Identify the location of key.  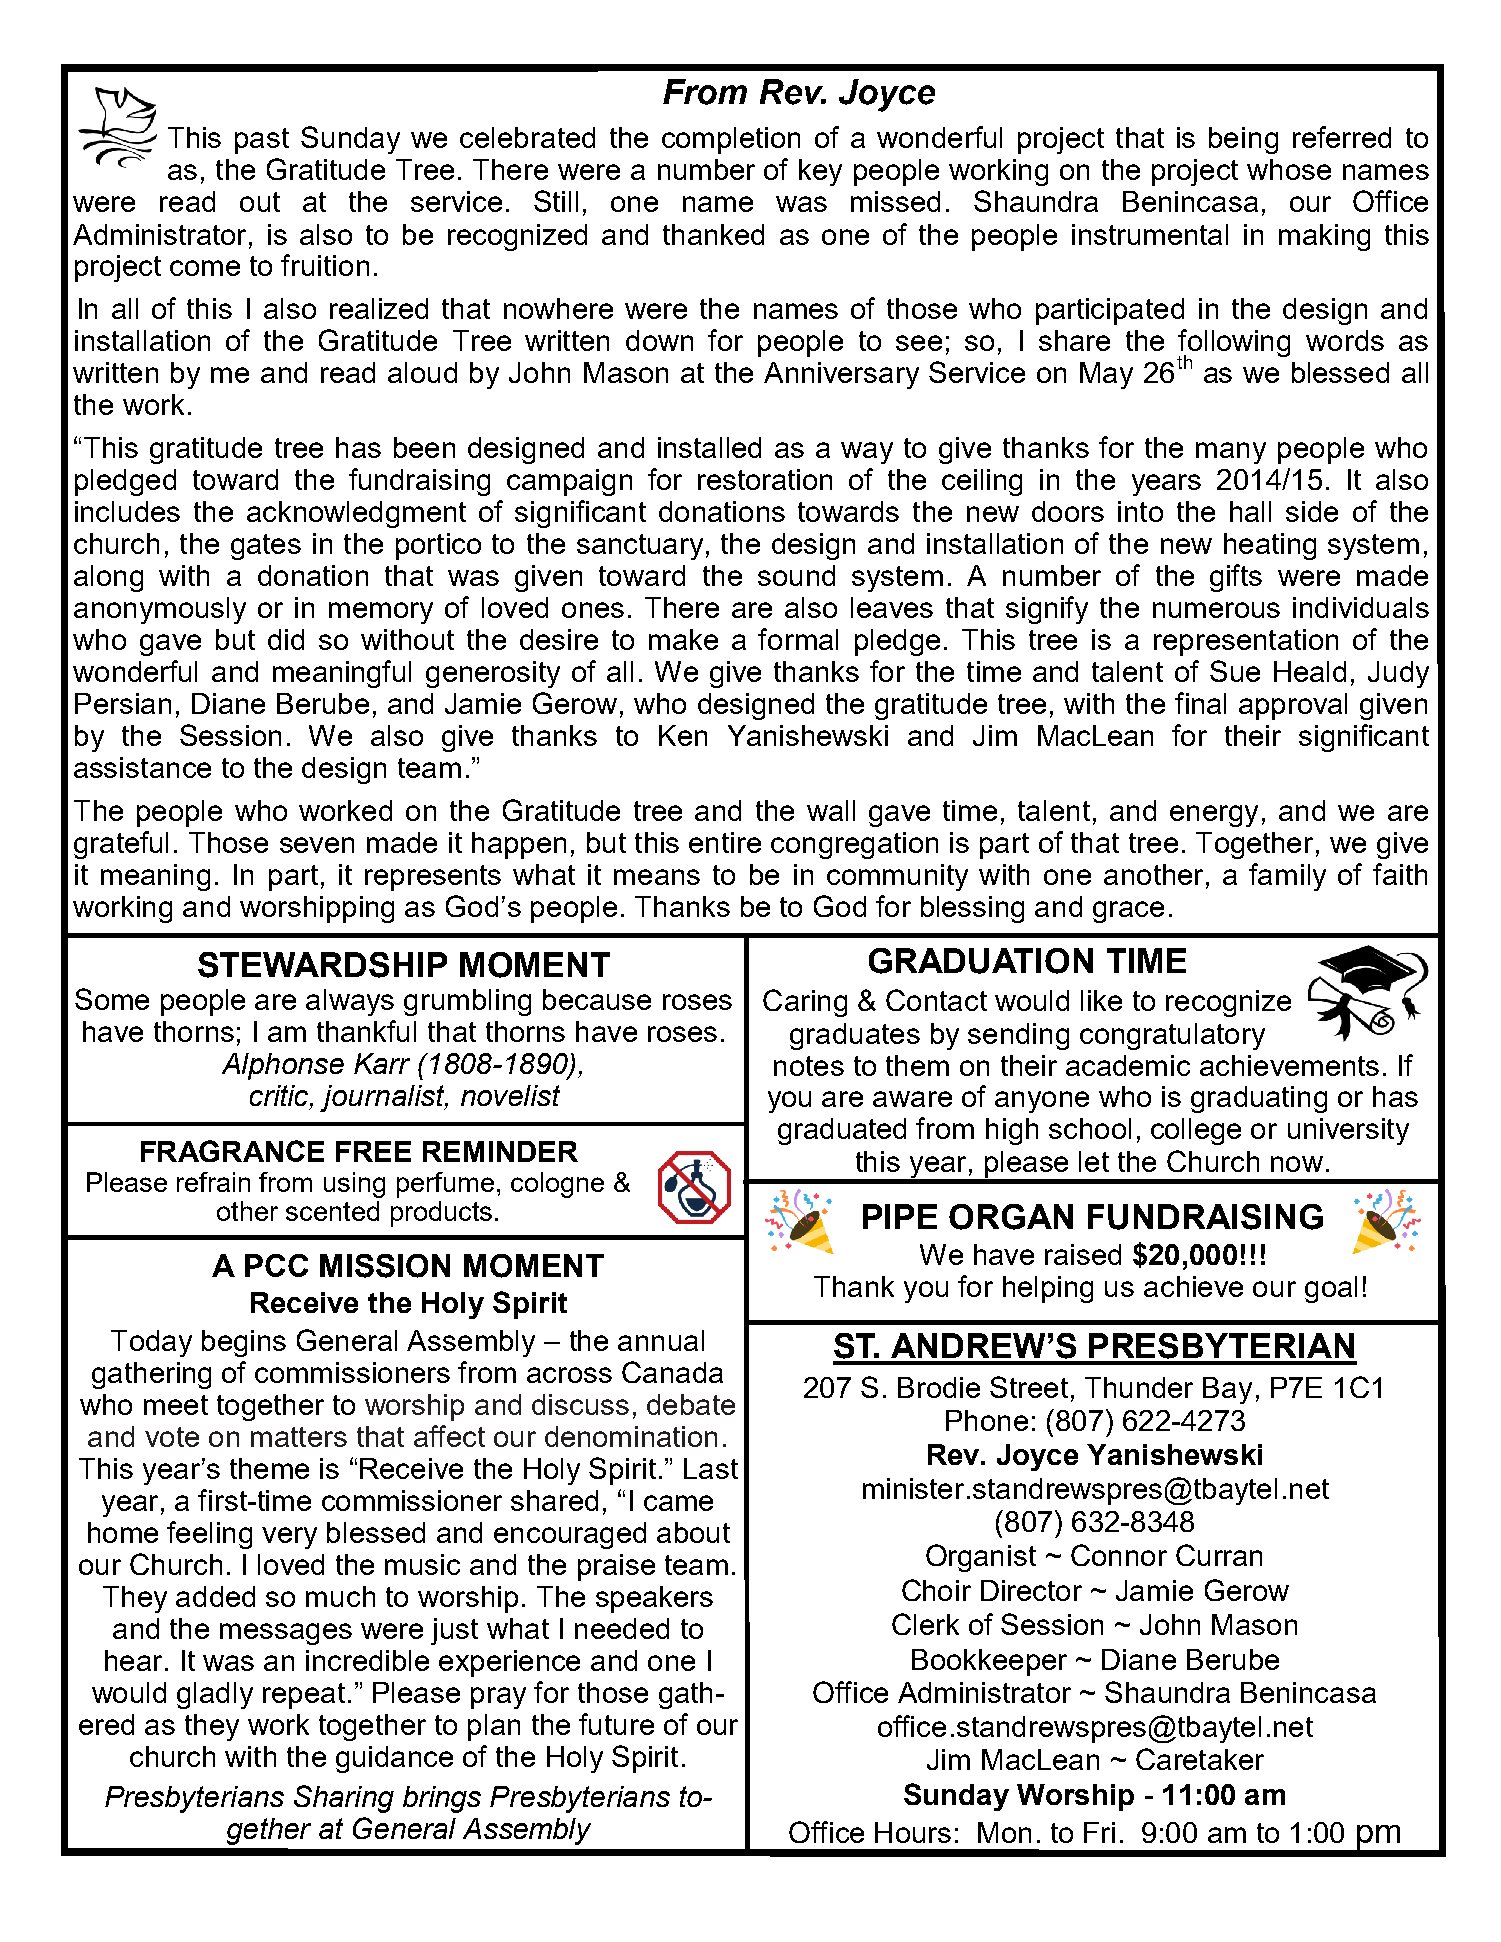
(820, 172).
